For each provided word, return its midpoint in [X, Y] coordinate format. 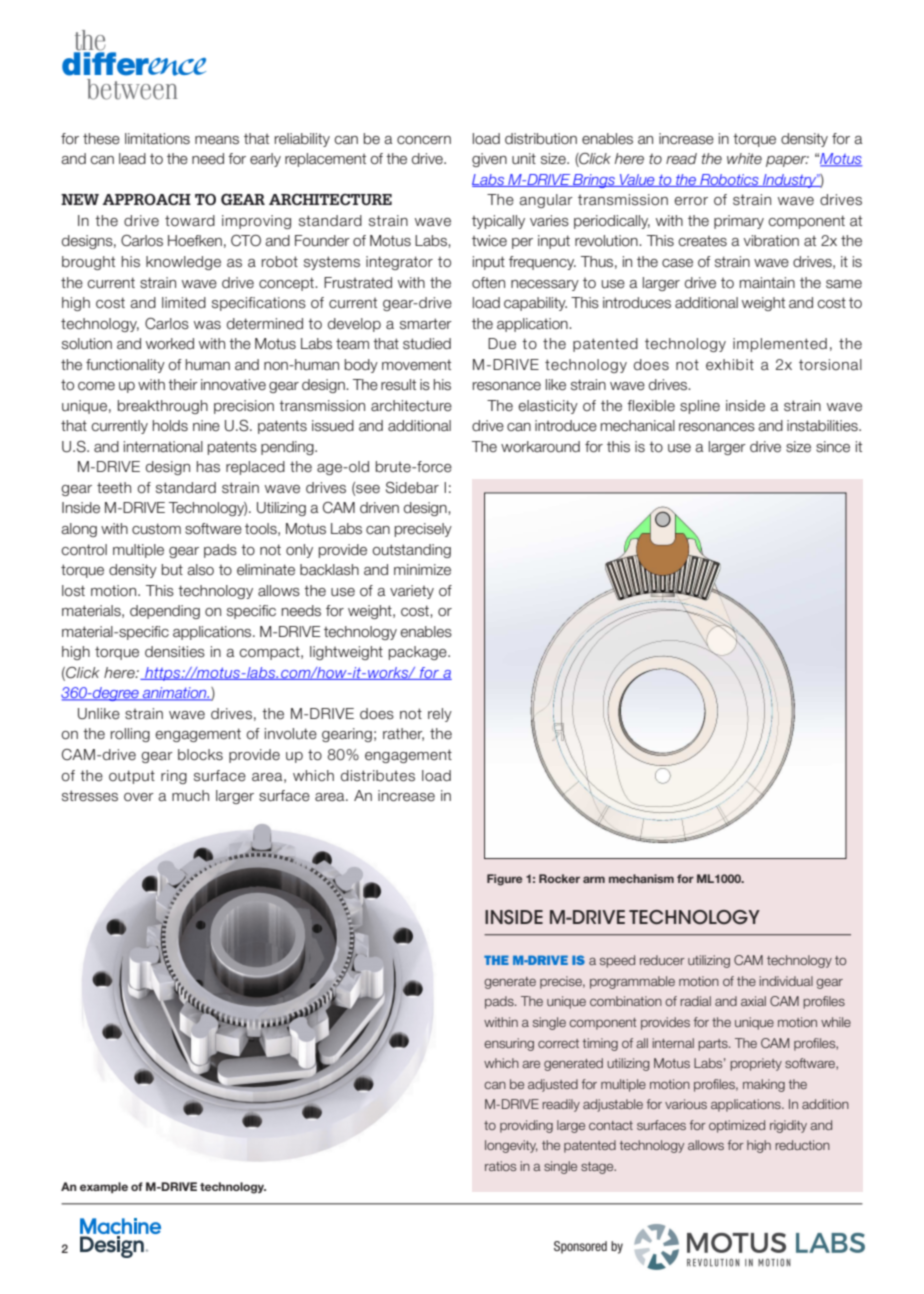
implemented [780, 345]
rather [403, 734]
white [744, 159]
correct [558, 1043]
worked [170, 344]
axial [753, 1001]
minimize [422, 570]
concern [424, 140]
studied [427, 344]
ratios [500, 1166]
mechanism [641, 878]
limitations [157, 139]
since [833, 447]
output [132, 777]
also [200, 570]
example [104, 1187]
